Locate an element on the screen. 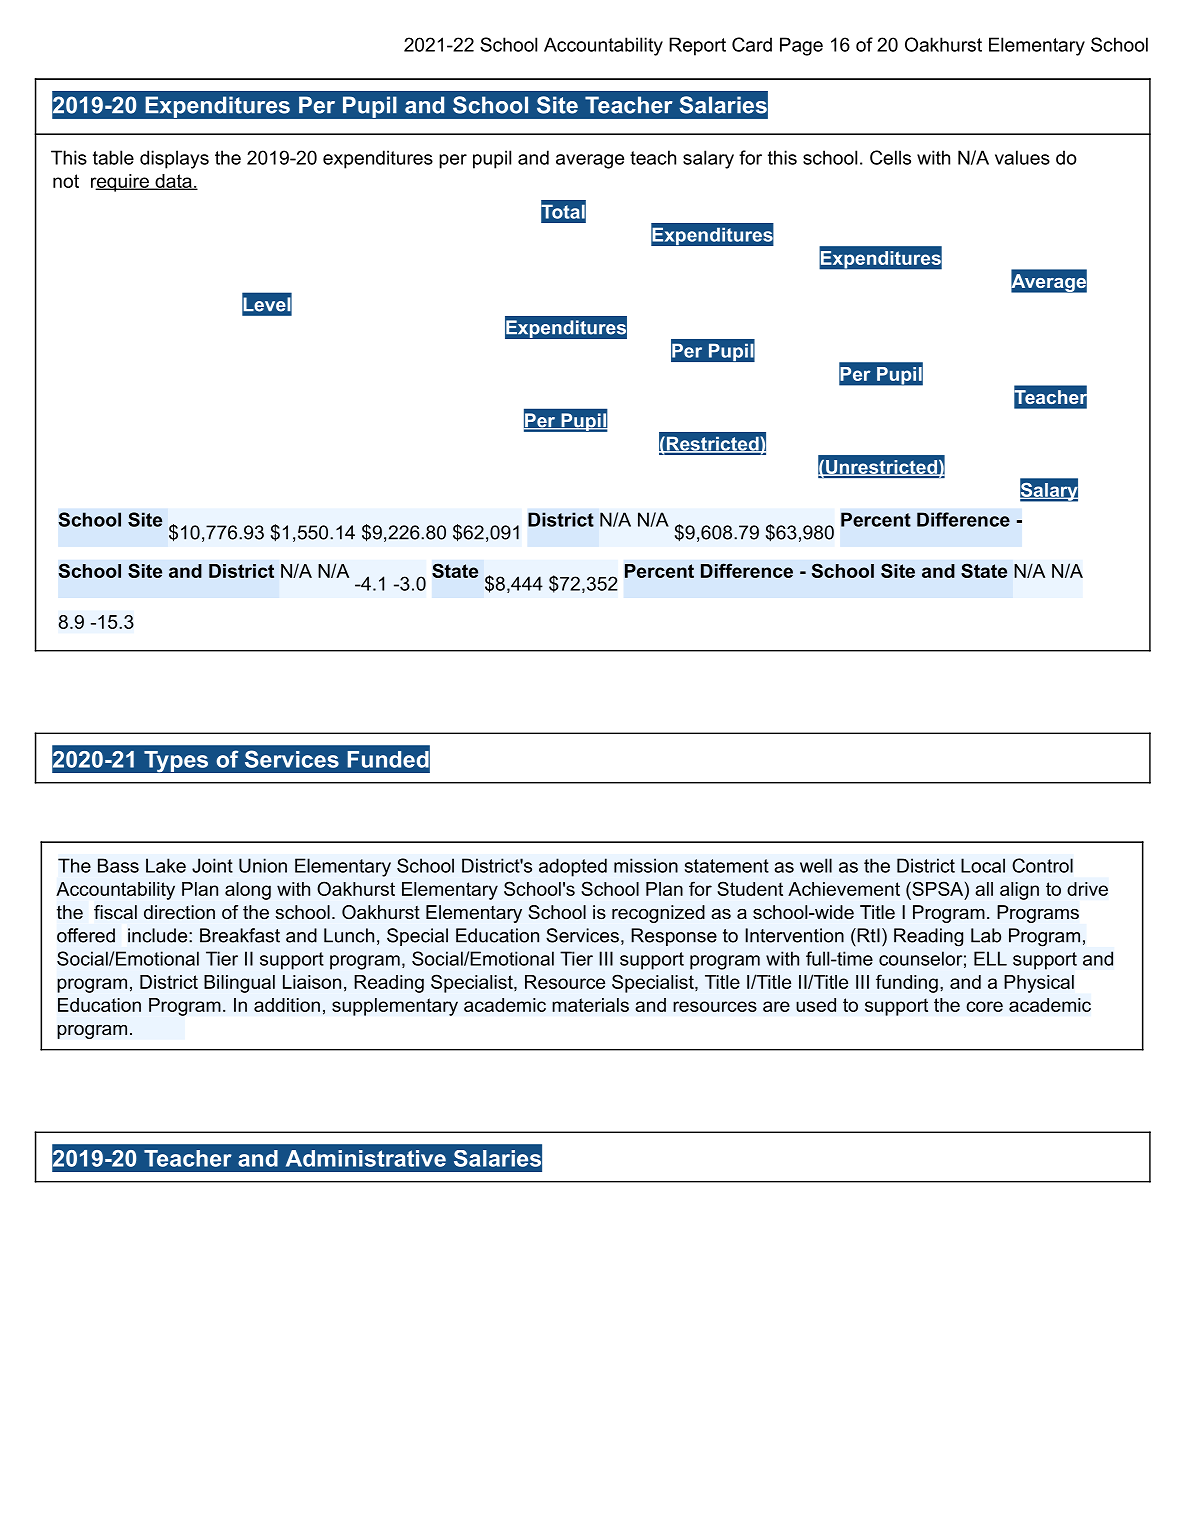  displays is located at coordinates (174, 159).
